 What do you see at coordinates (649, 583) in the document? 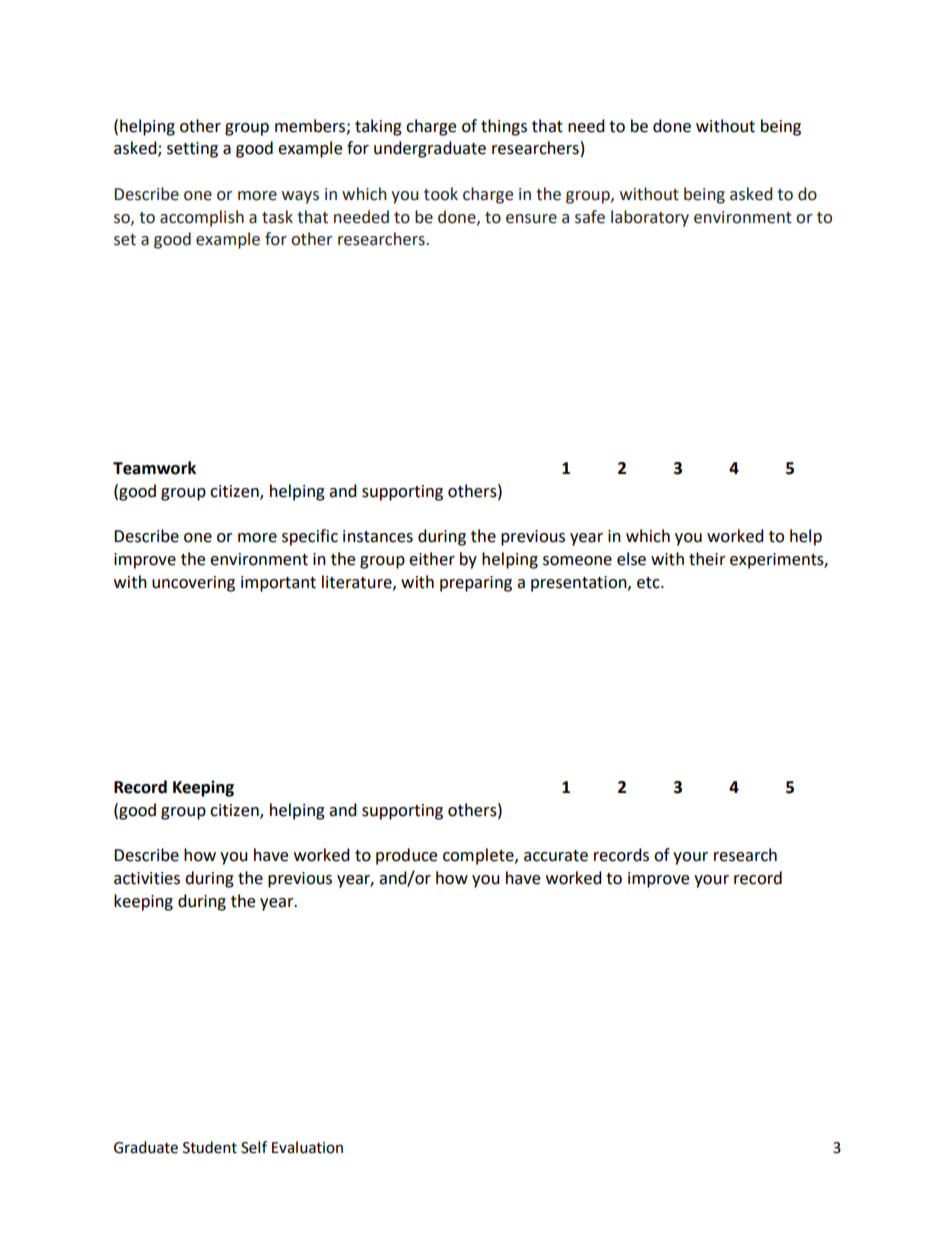
I see `etc` at bounding box center [649, 583].
